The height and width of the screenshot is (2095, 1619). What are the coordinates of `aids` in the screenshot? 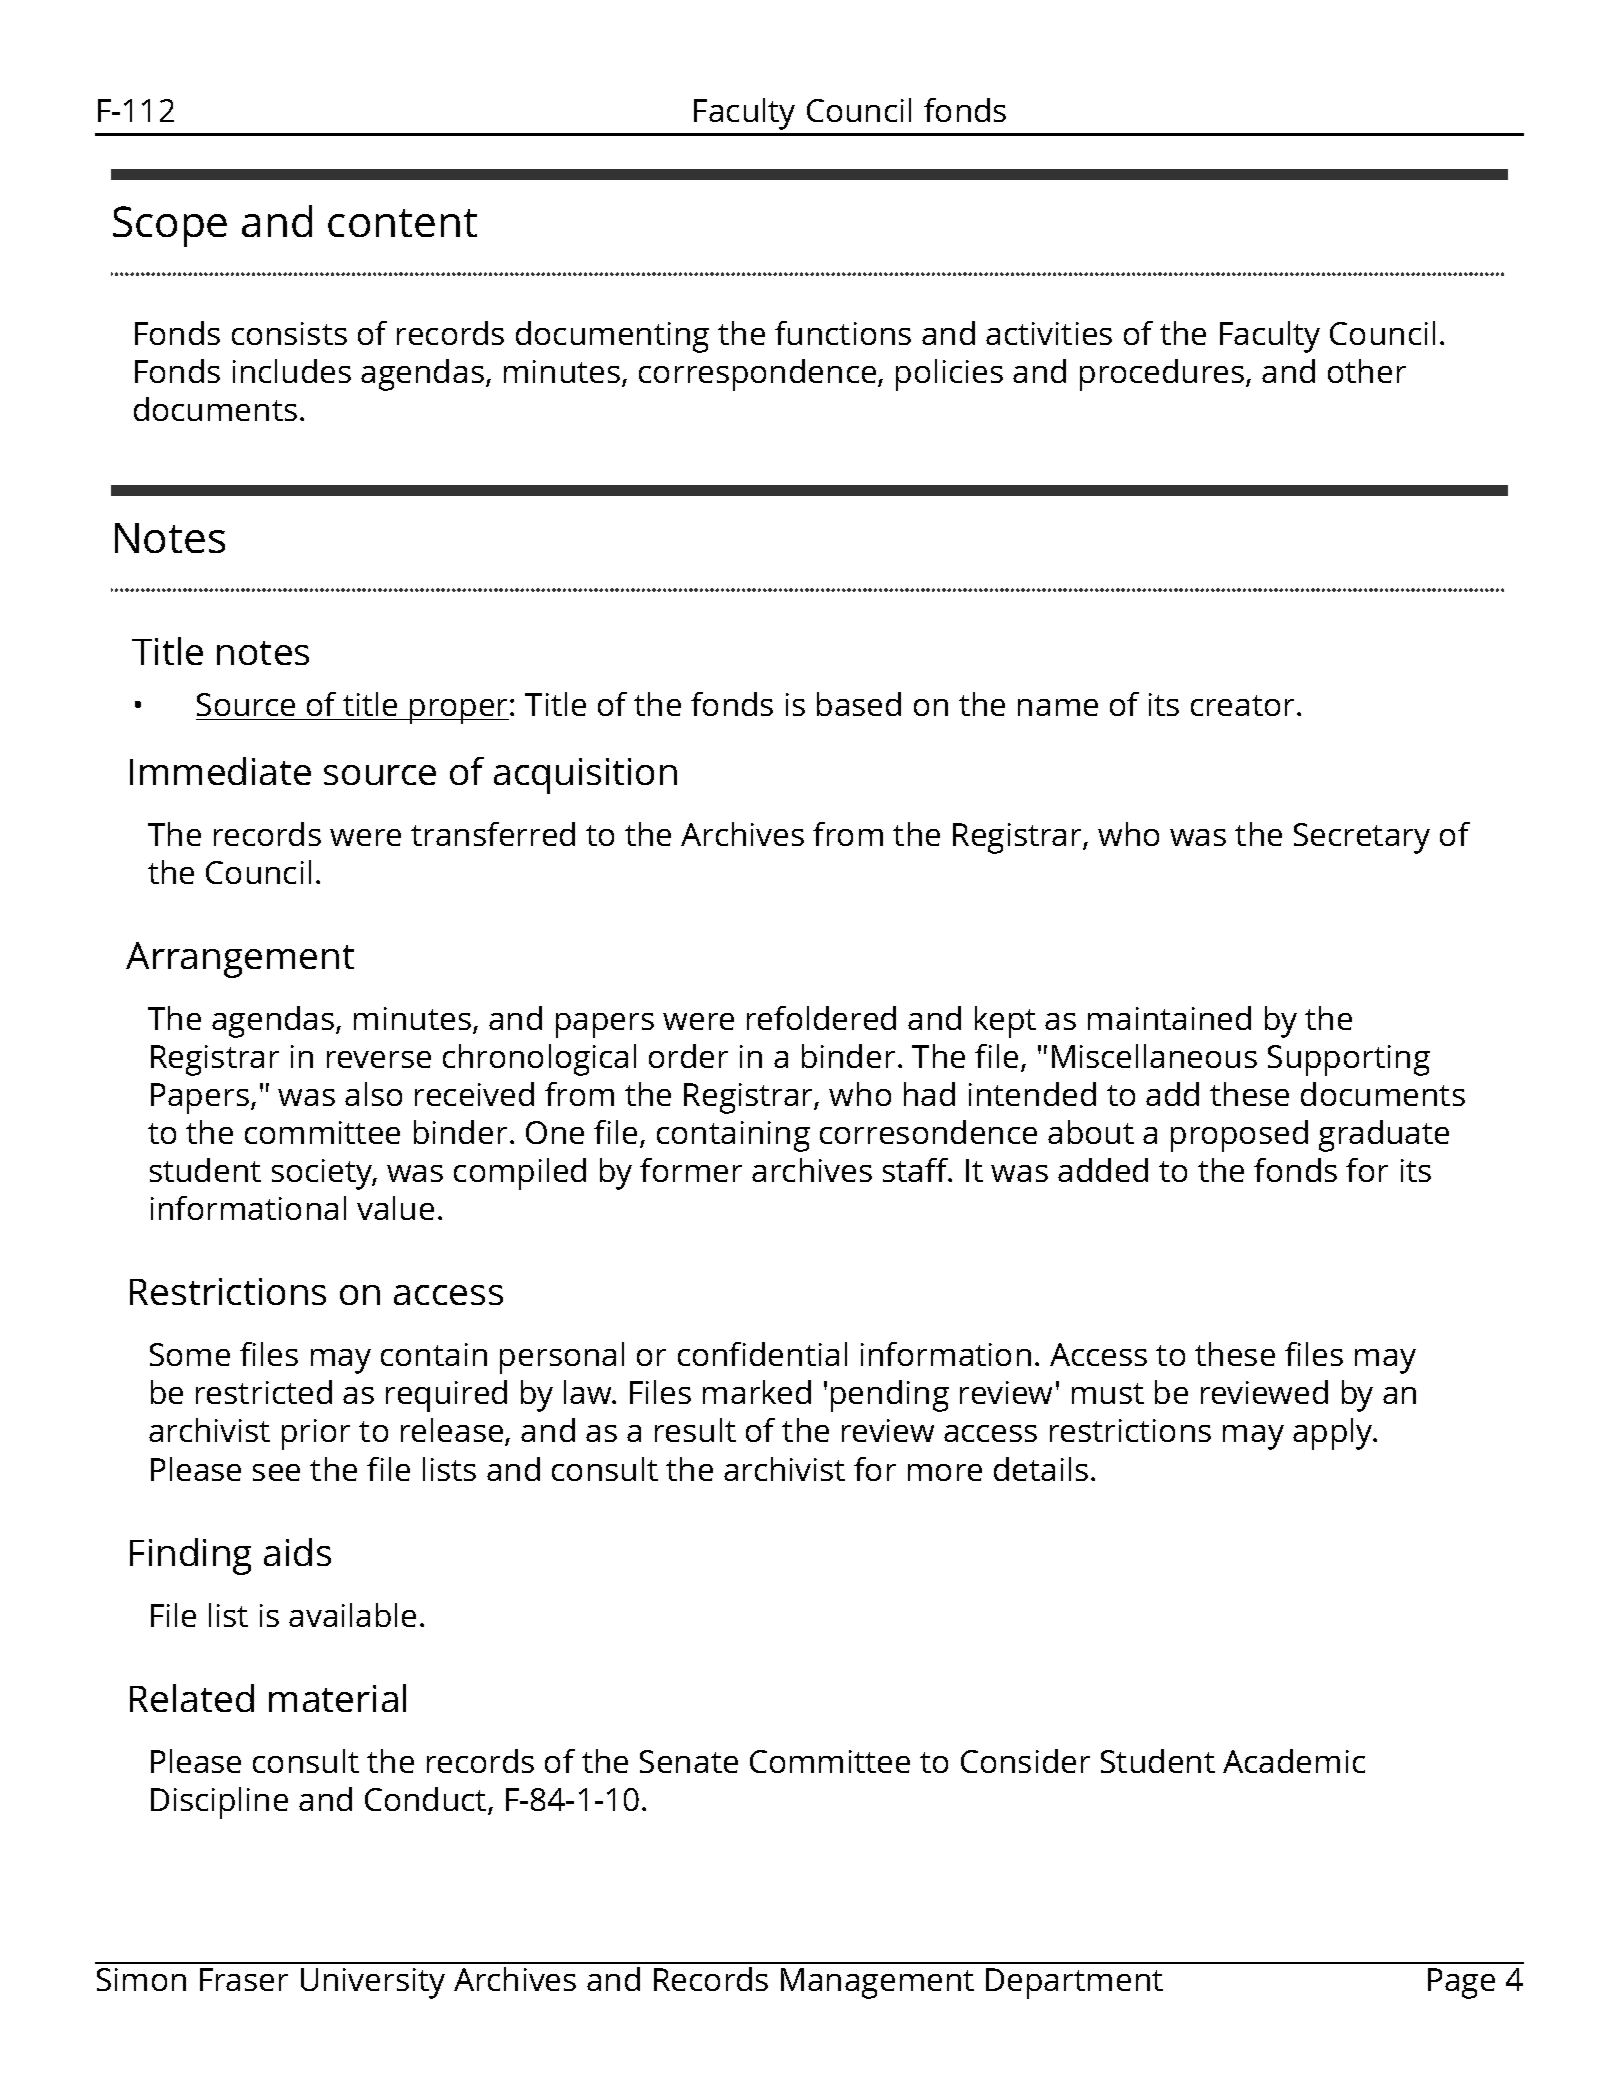 It's located at (297, 1552).
